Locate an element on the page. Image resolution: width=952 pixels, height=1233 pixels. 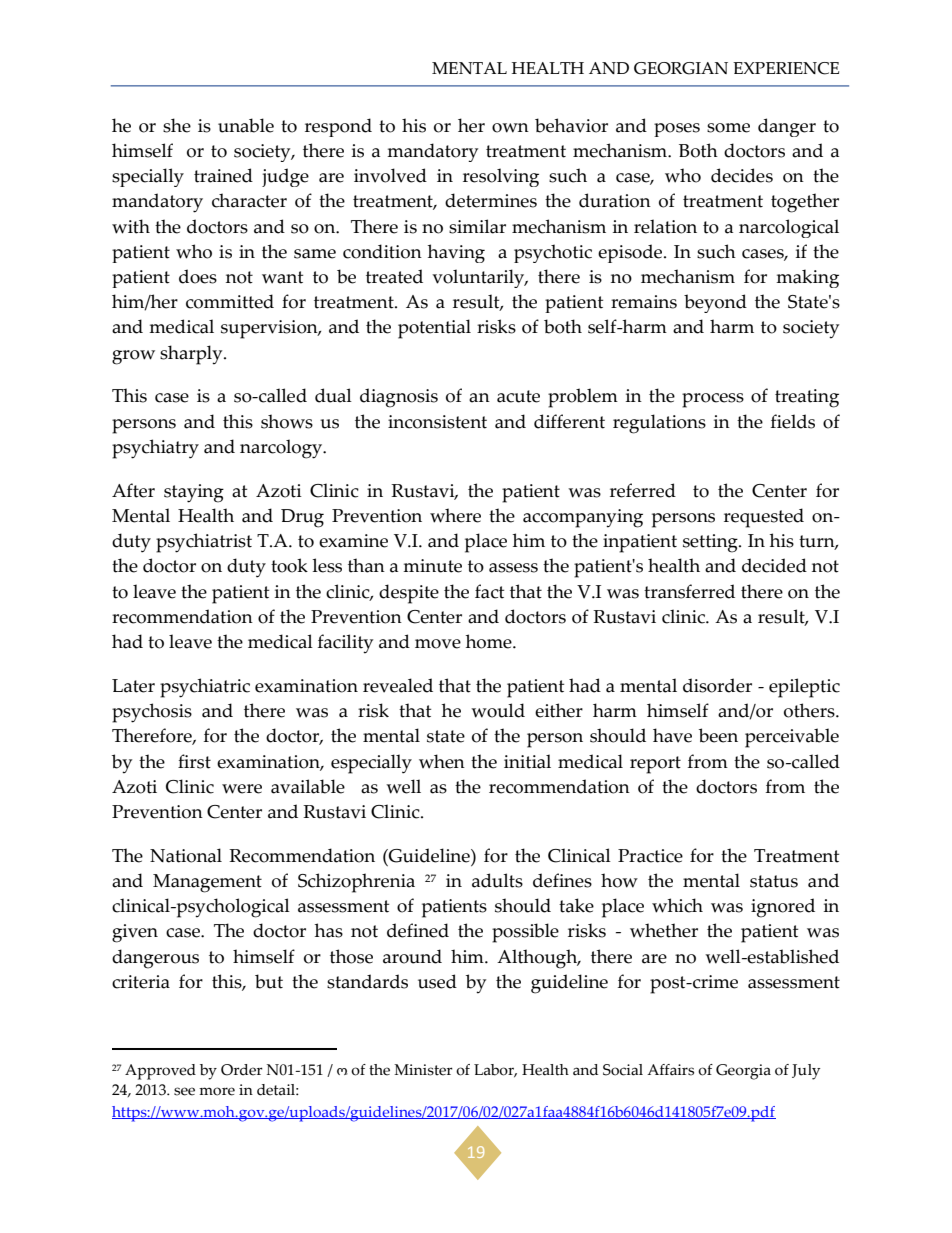
inconsistent is located at coordinates (437, 422).
